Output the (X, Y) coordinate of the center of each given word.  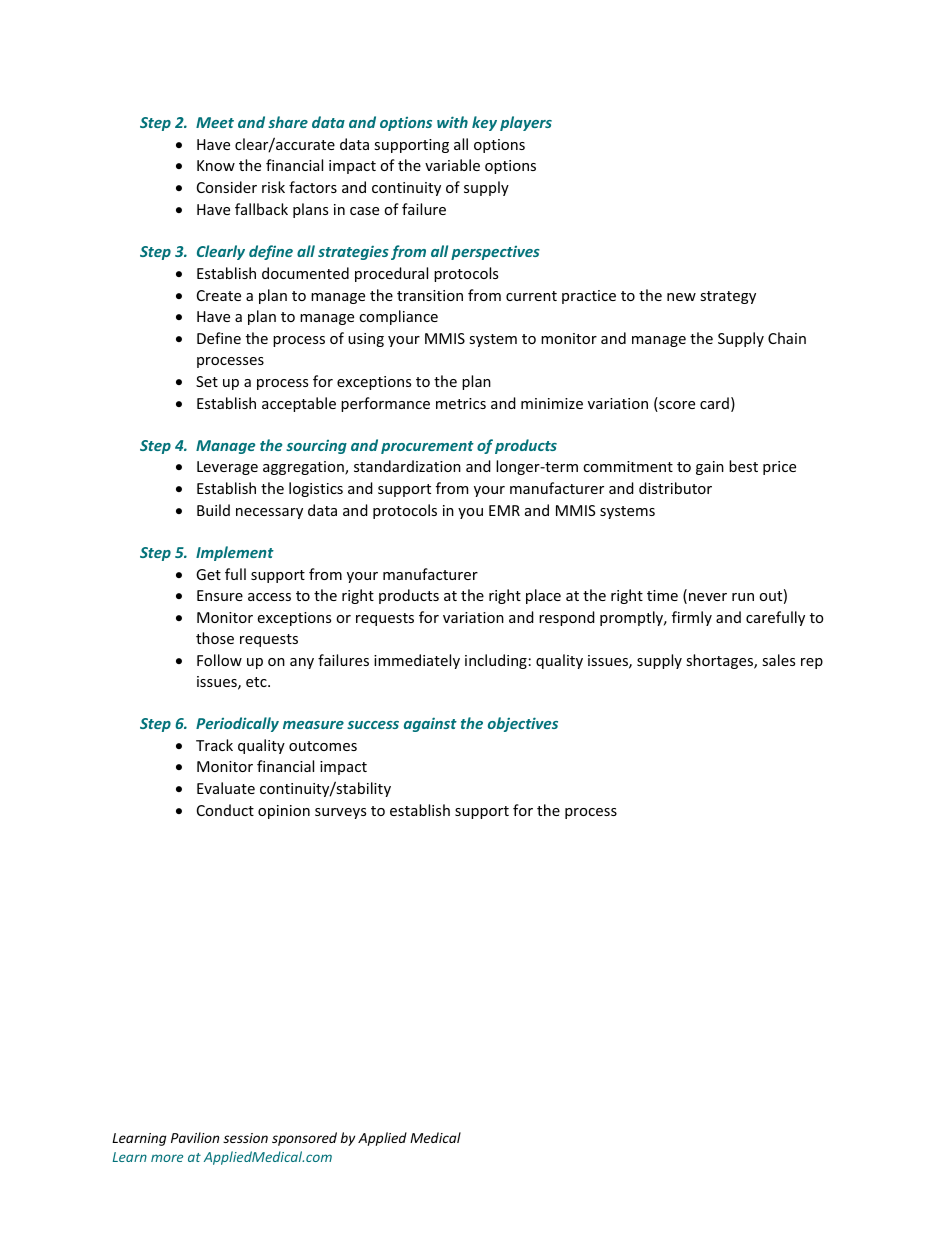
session (245, 1138)
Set (207, 381)
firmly (692, 618)
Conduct (225, 810)
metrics (461, 403)
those (215, 638)
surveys (340, 813)
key (484, 123)
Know (216, 165)
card (714, 403)
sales (778, 660)
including (496, 661)
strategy (728, 297)
